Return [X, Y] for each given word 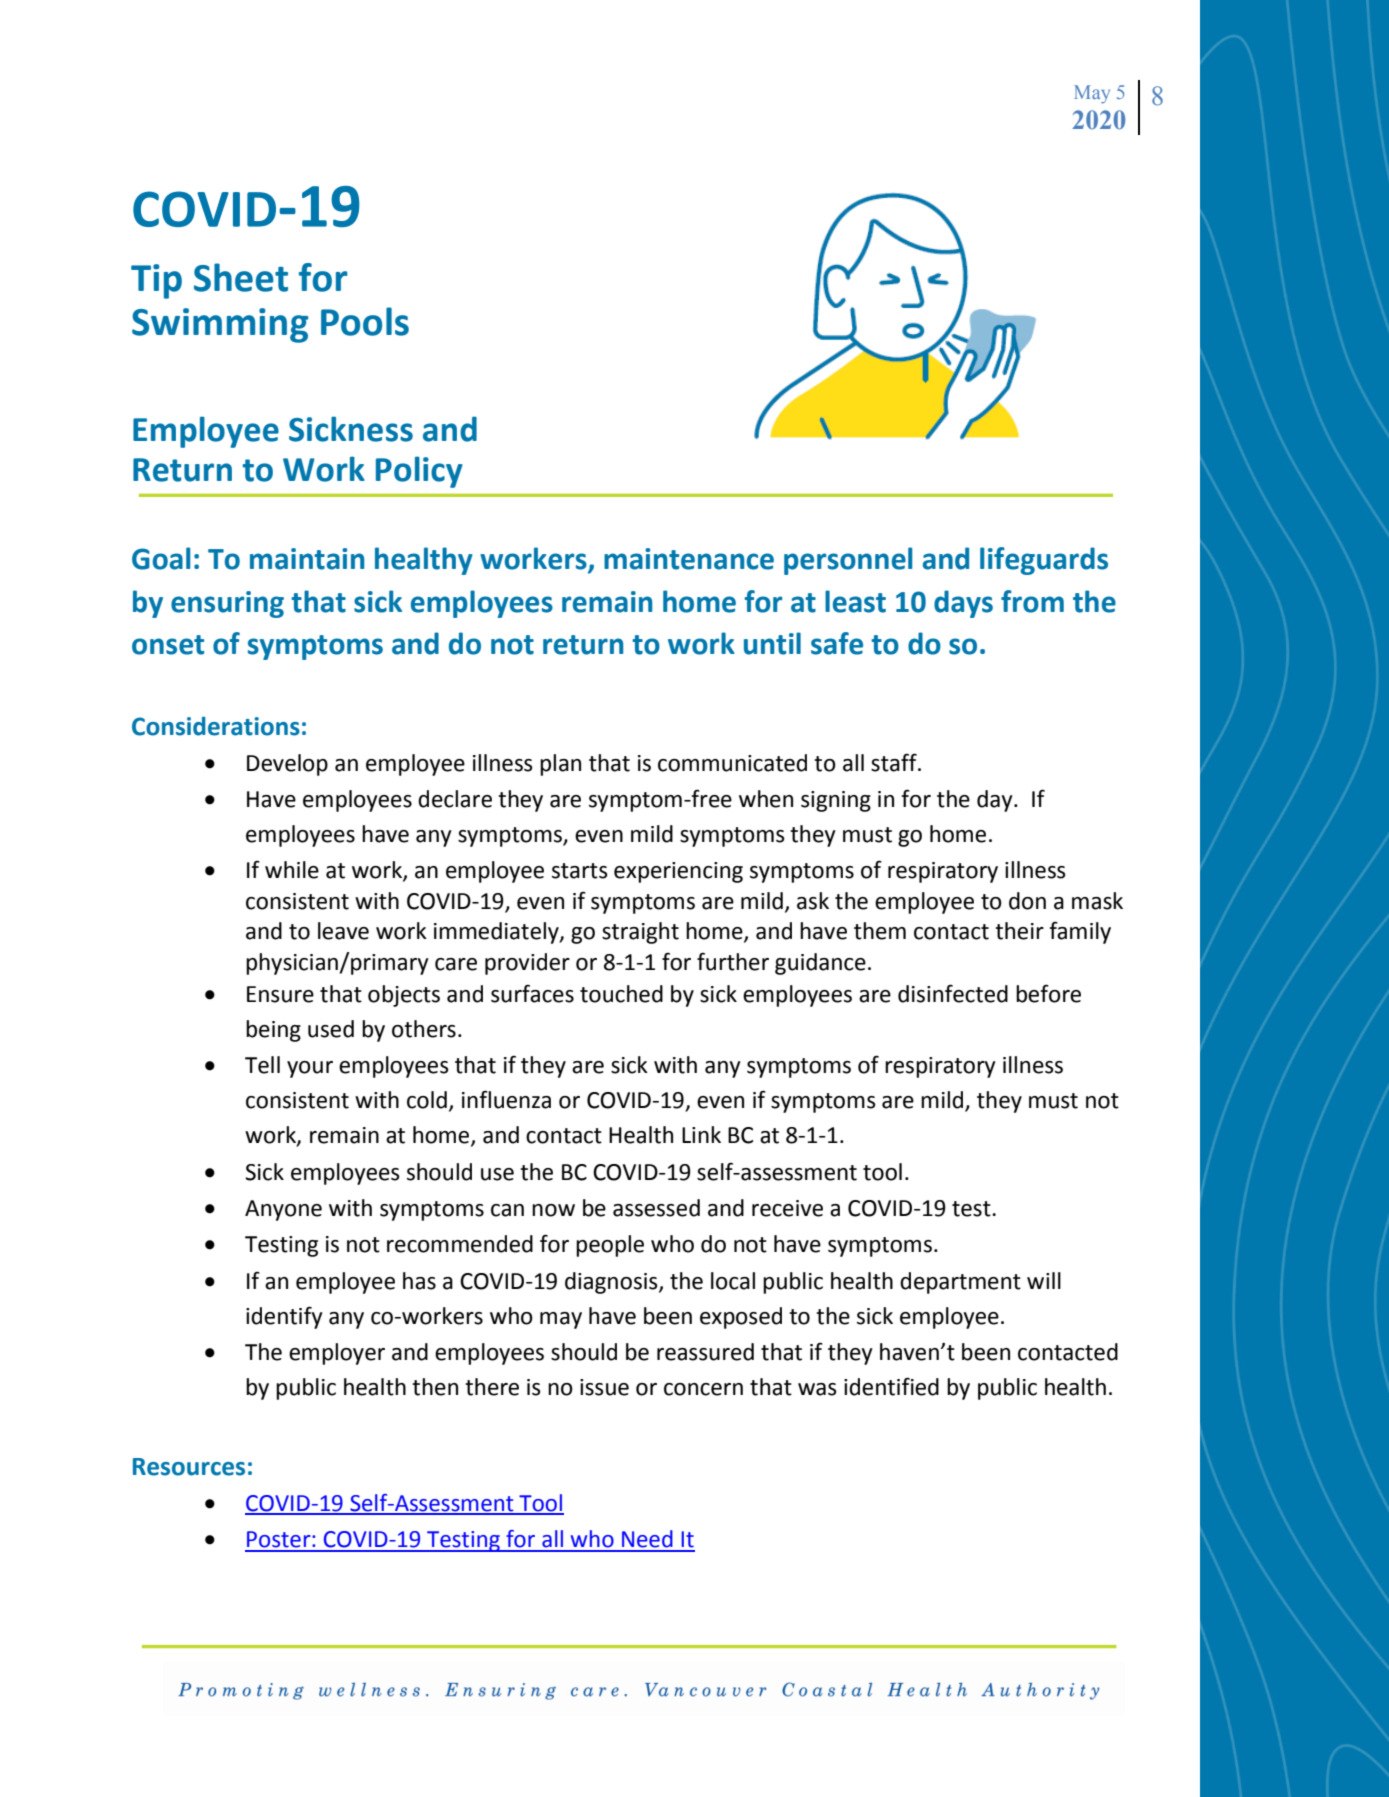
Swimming [220, 325]
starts [580, 871]
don [1027, 901]
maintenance [689, 559]
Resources [189, 1467]
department [960, 1283]
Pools [365, 321]
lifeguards [1044, 561]
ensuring [227, 604]
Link [701, 1134]
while [292, 870]
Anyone [283, 1210]
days [963, 604]
